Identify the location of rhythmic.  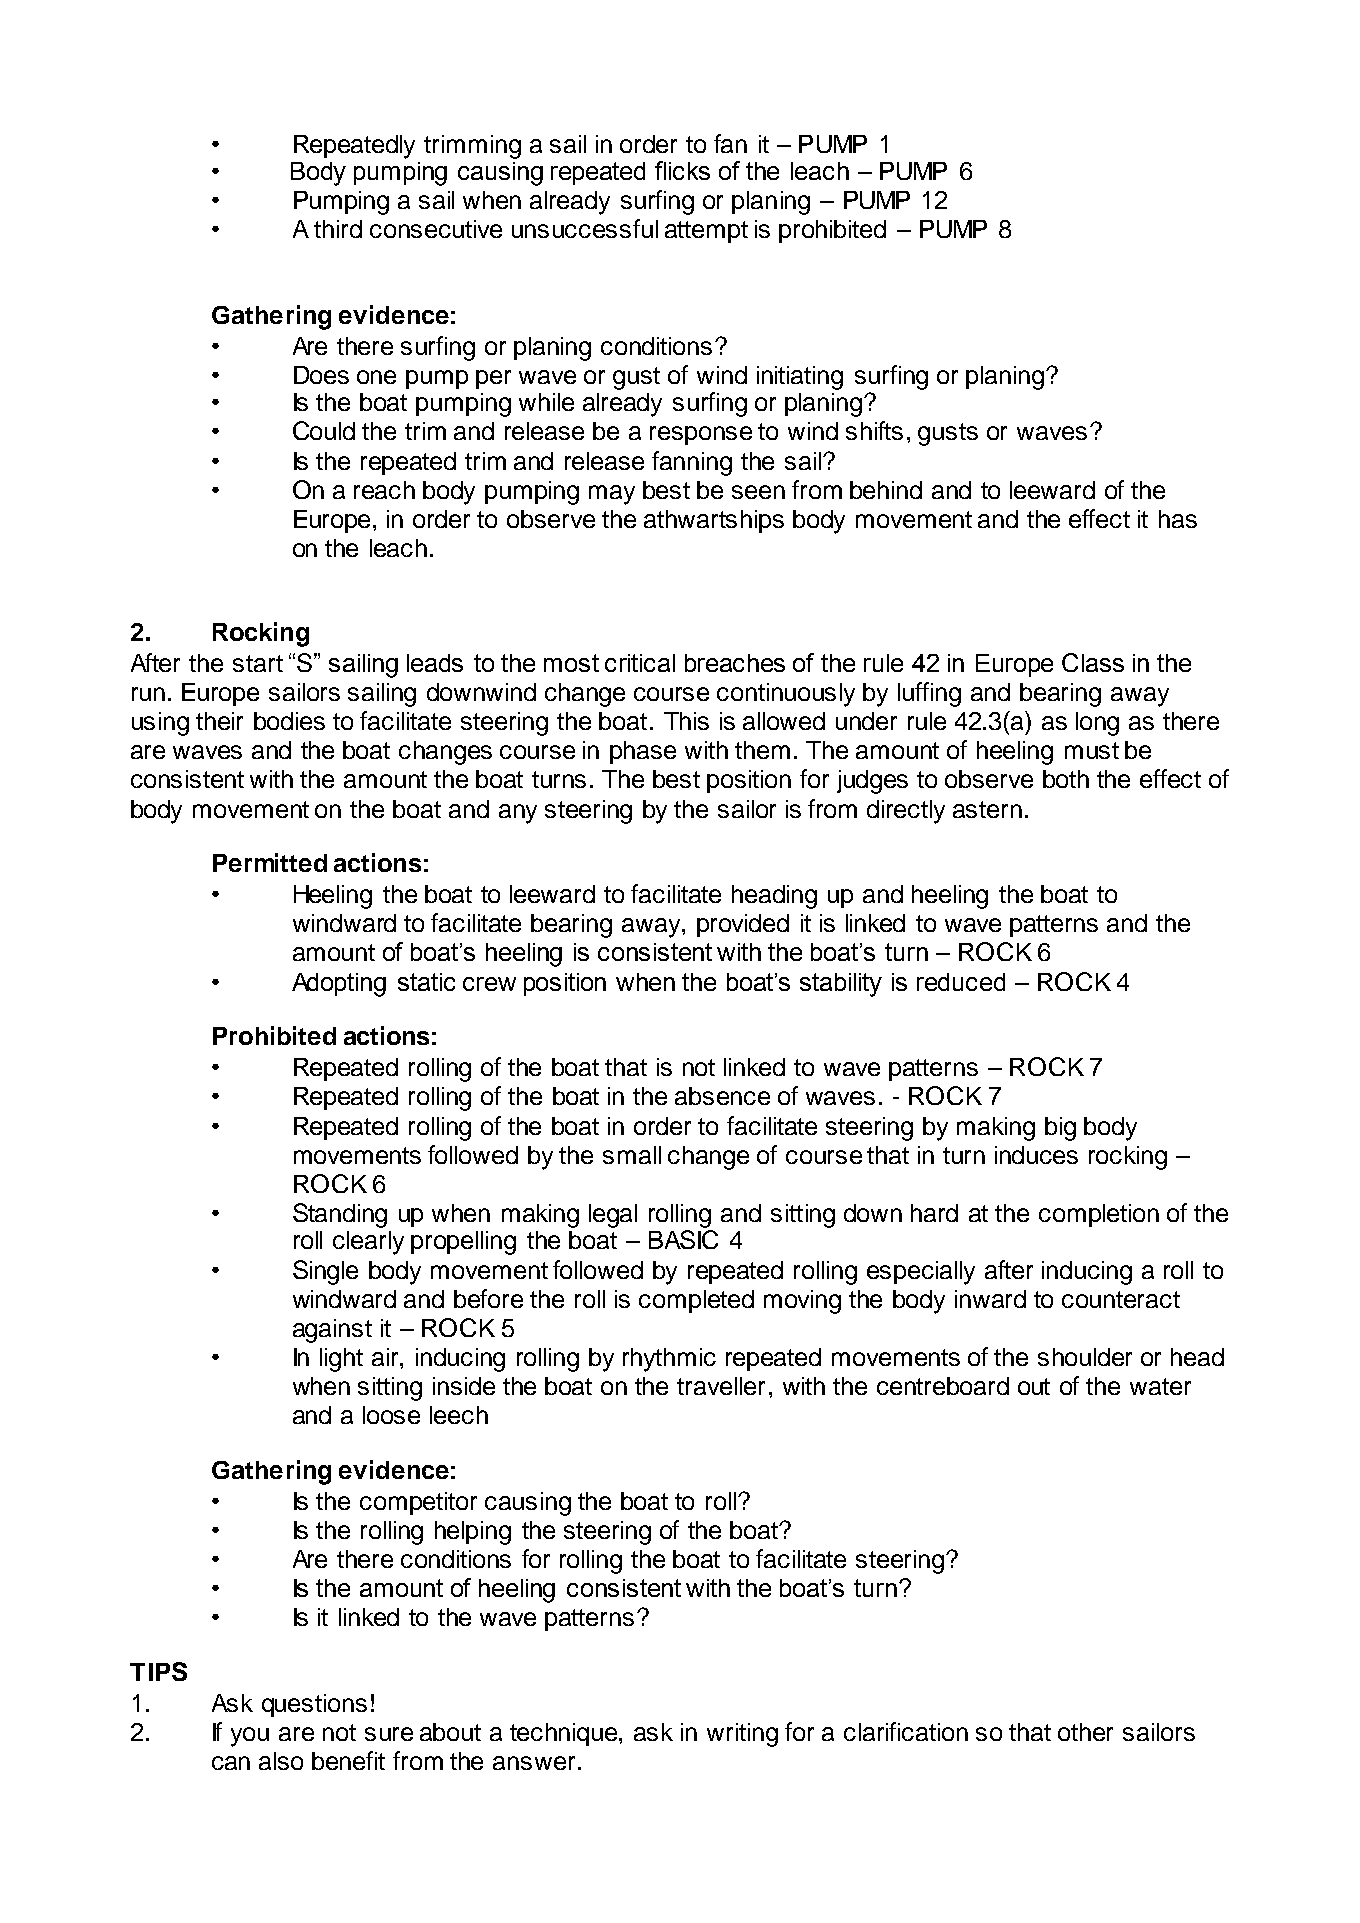
(669, 1360).
